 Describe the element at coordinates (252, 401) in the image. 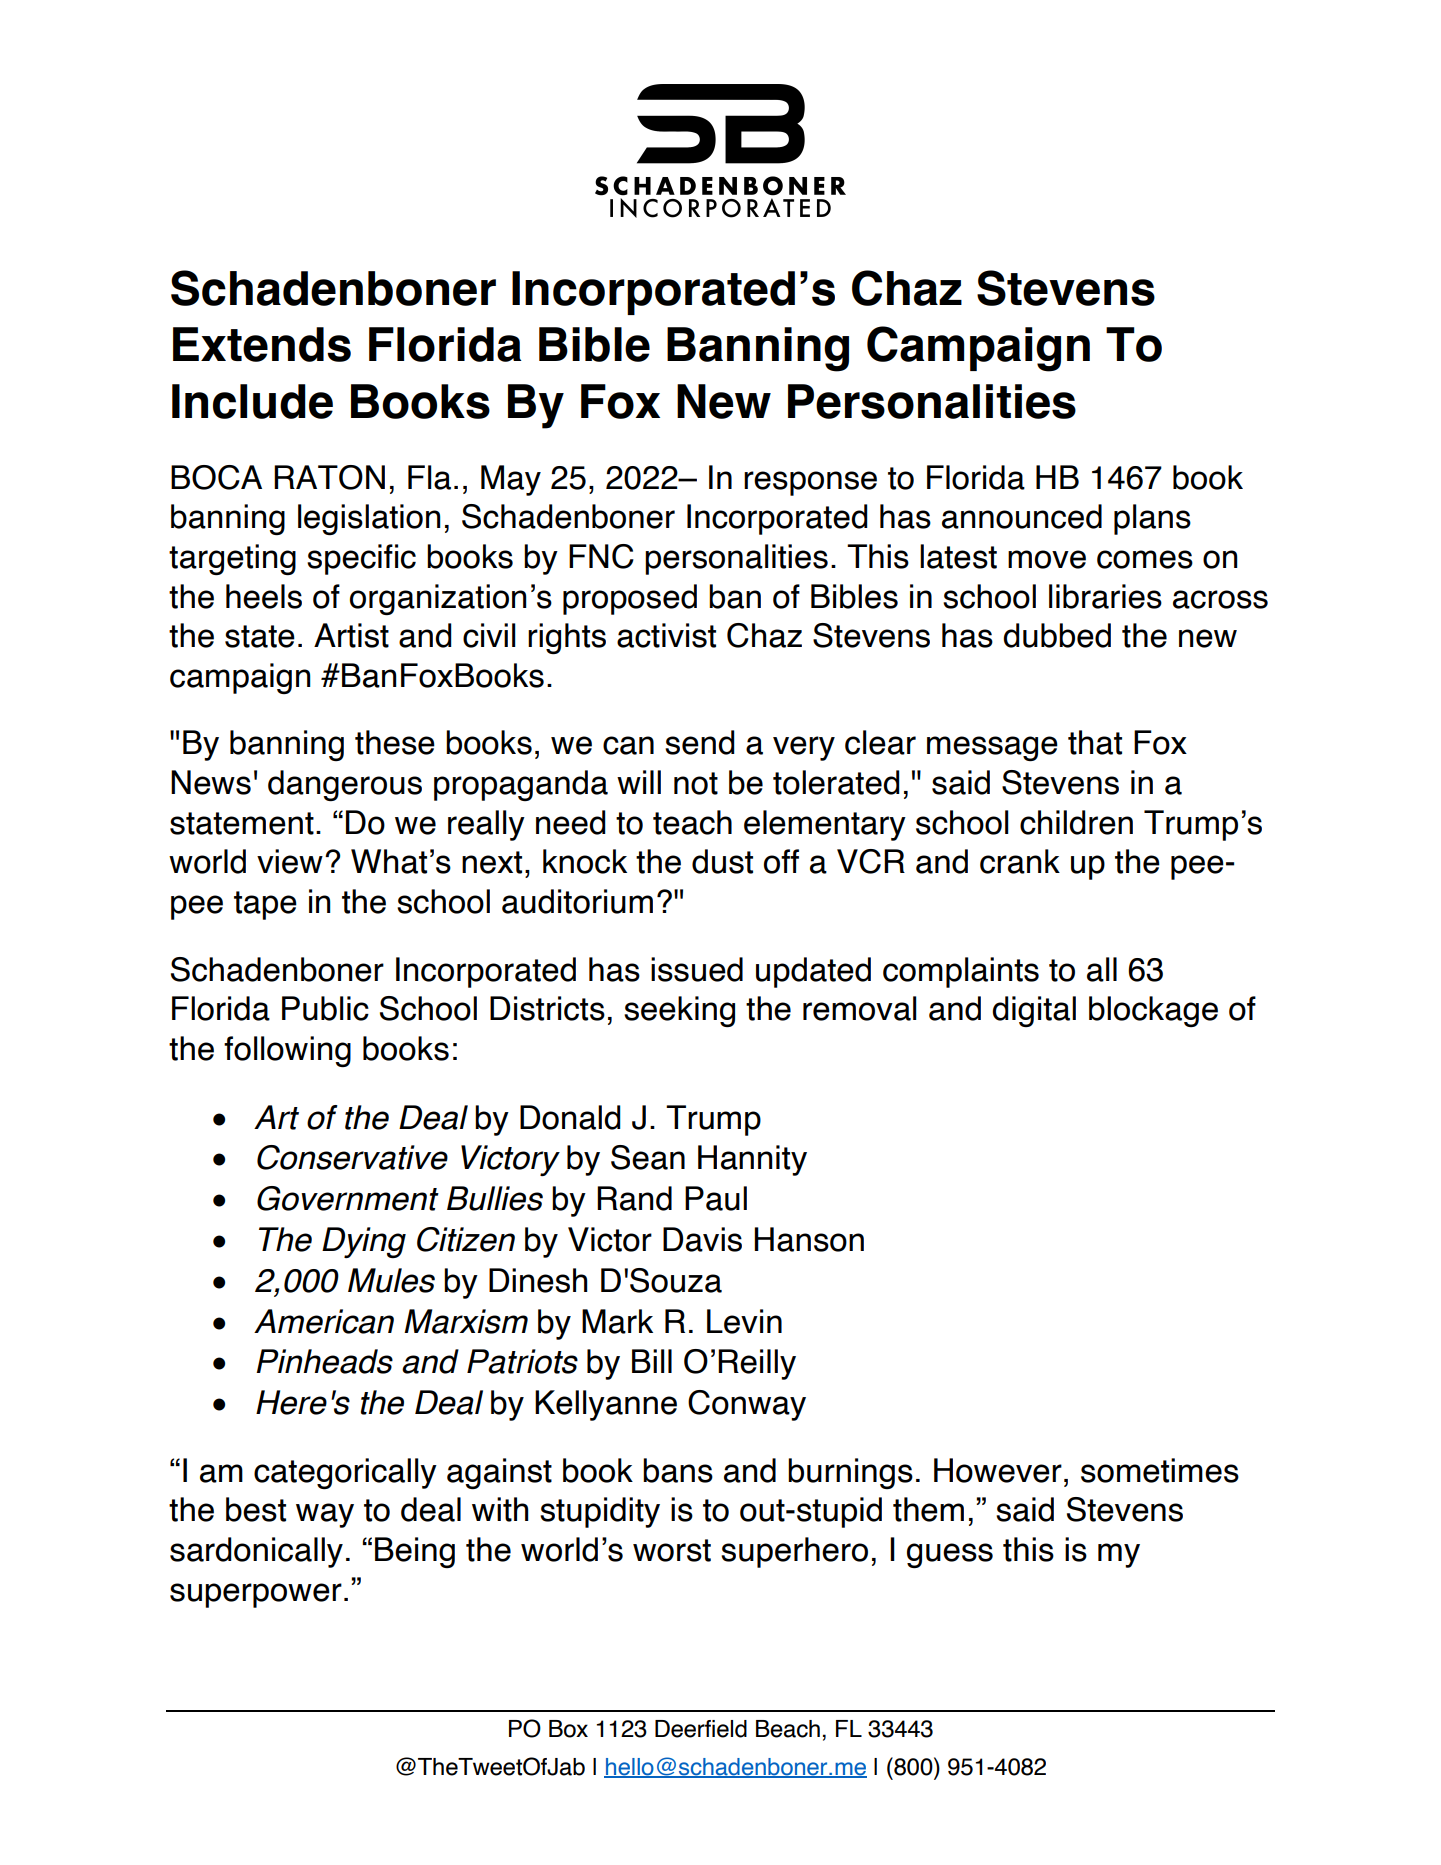

I see `Include` at that location.
